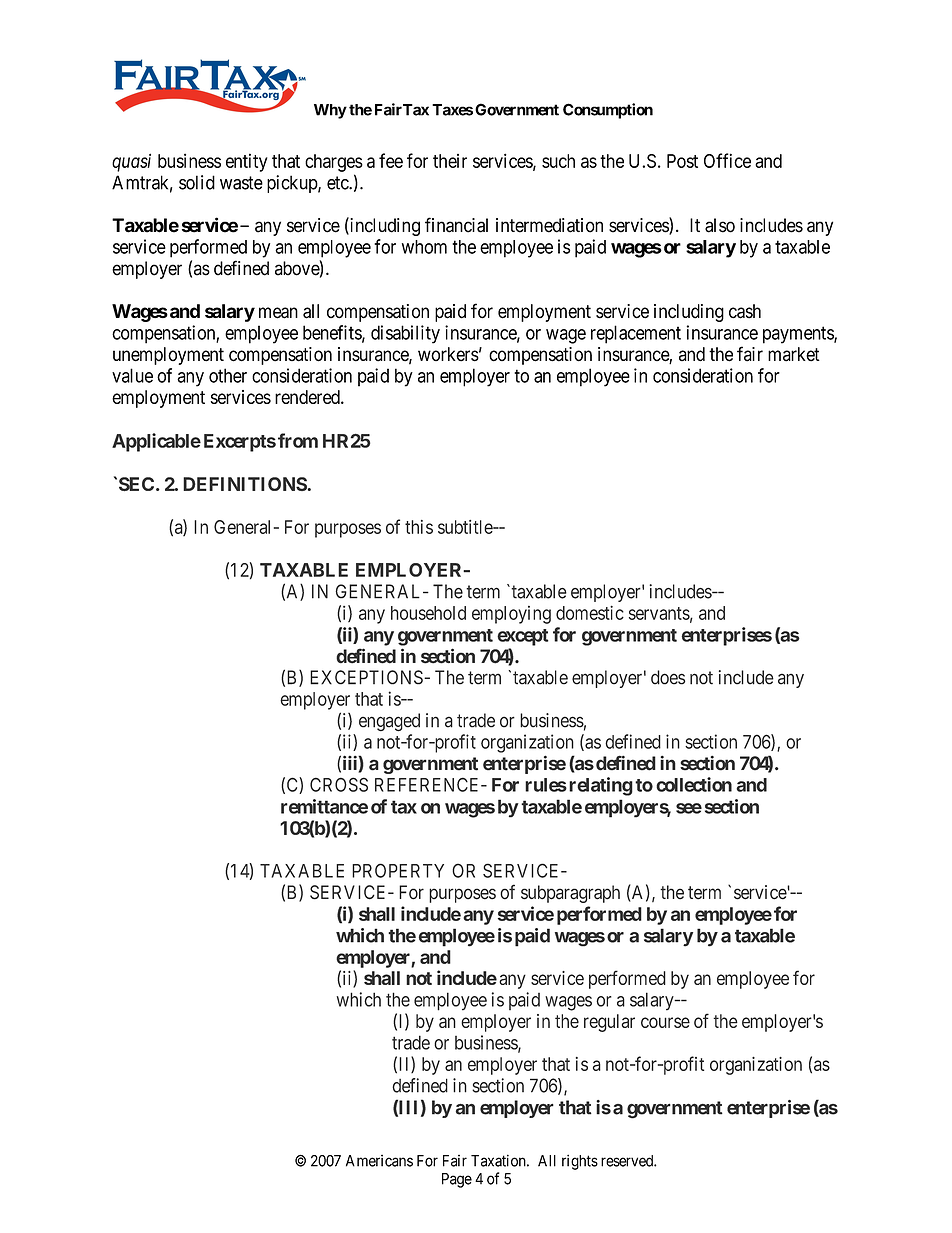 This page has height=1233, width=952. I want to click on other, so click(228, 375).
